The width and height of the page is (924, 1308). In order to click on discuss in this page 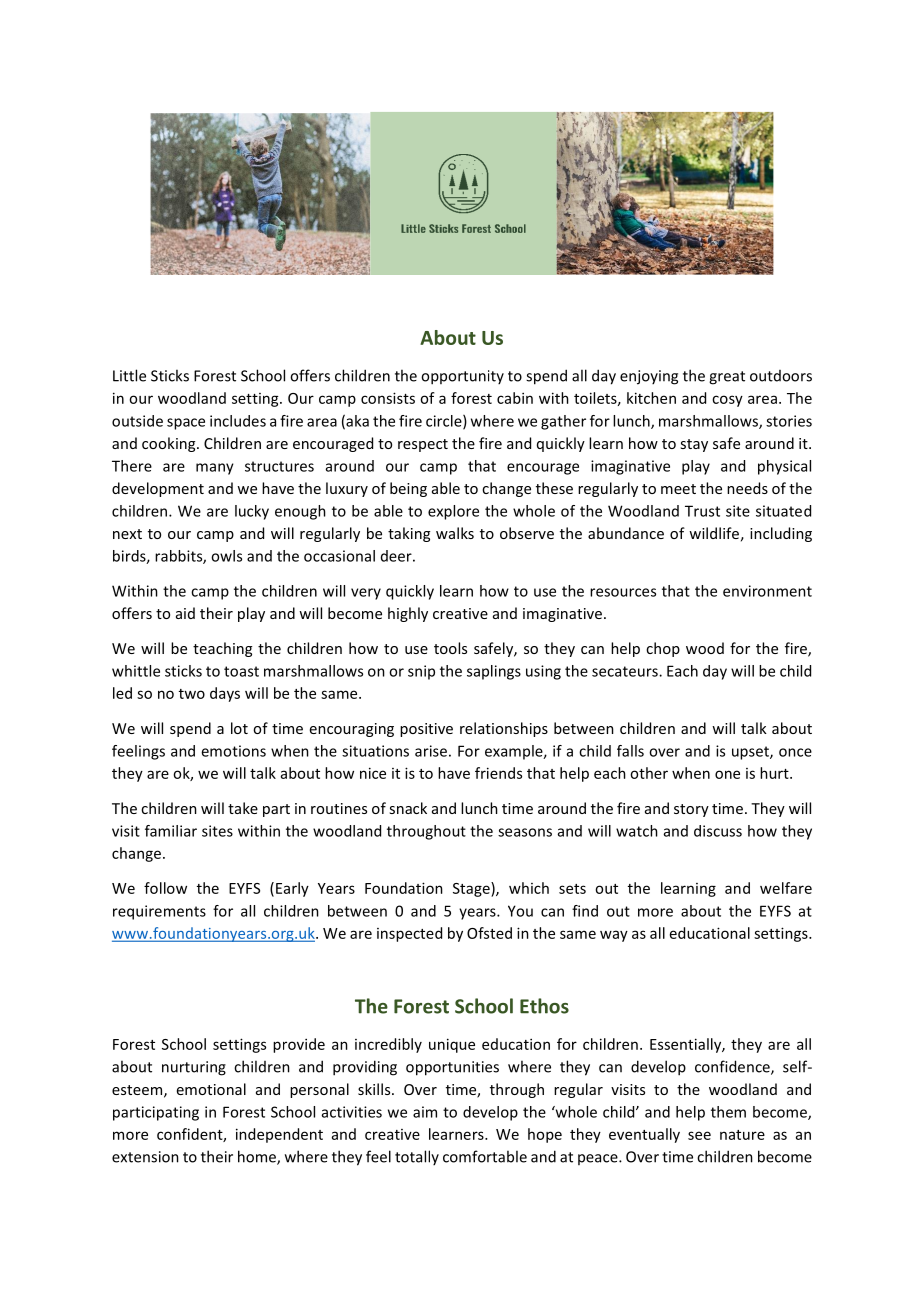, I will do `click(718, 831)`.
